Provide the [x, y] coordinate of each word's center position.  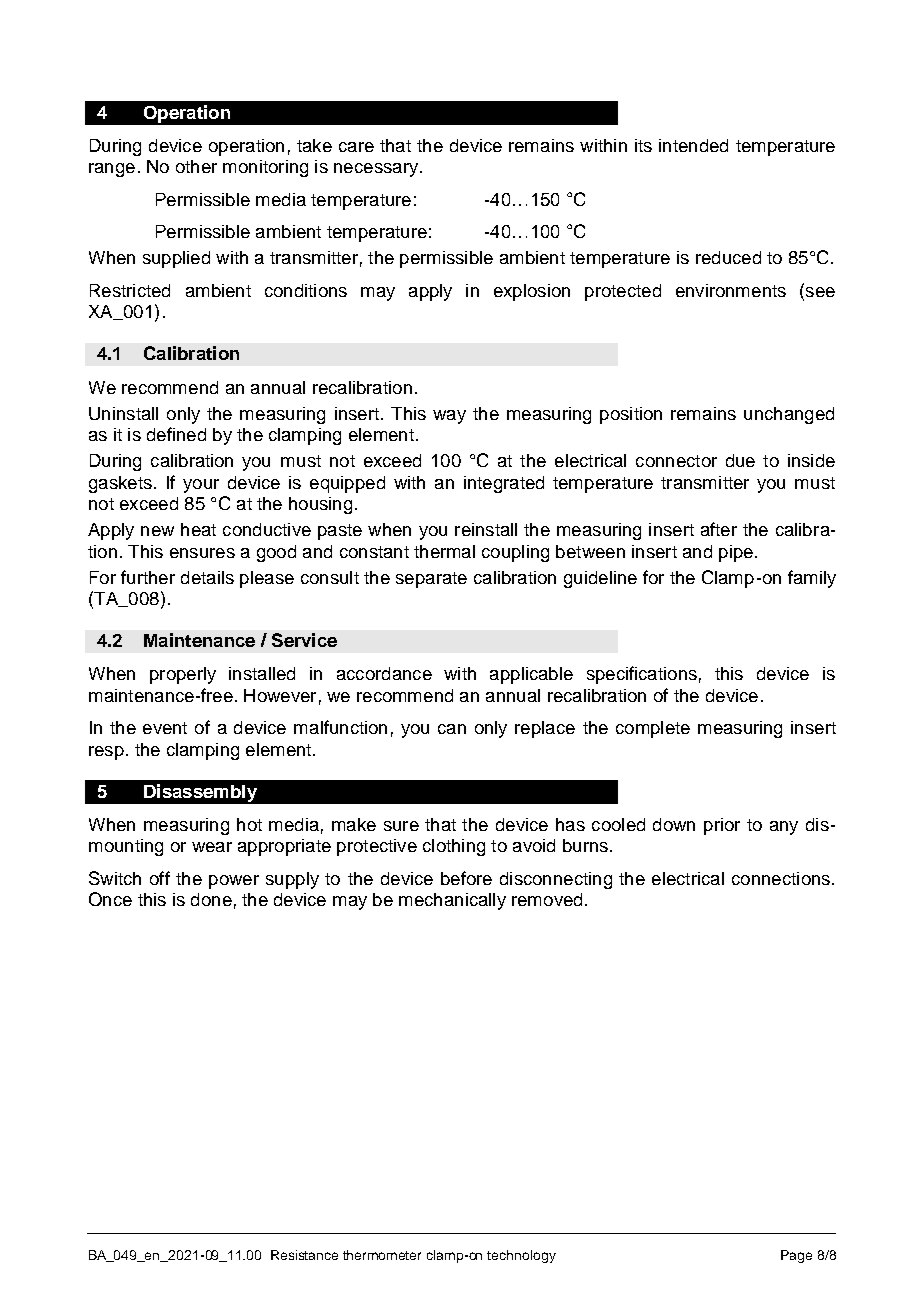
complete [653, 729]
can [452, 729]
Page [796, 1256]
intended [693, 145]
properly [183, 675]
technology [521, 1256]
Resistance [304, 1255]
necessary [376, 170]
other [196, 166]
